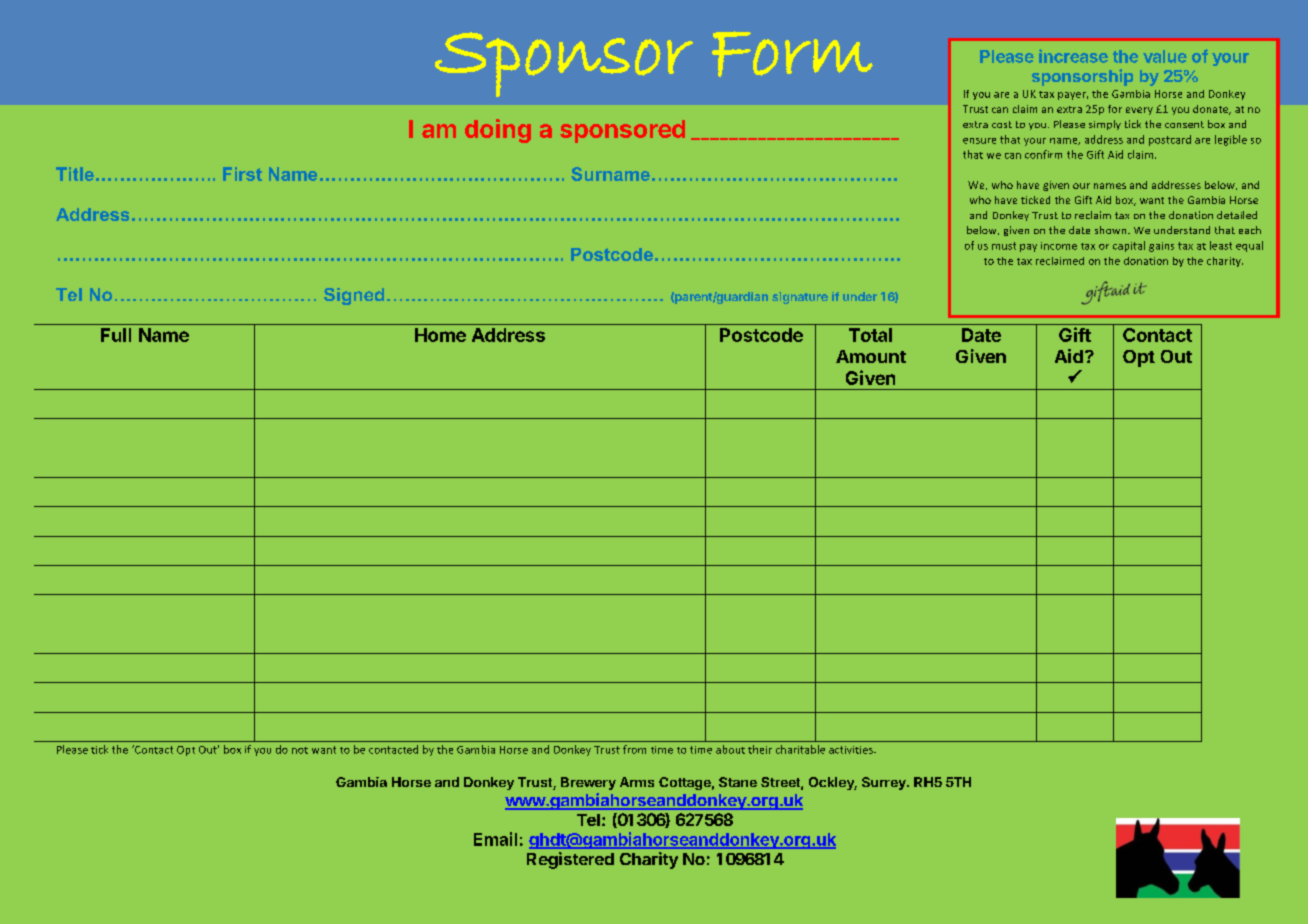 The width and height of the screenshot is (1308, 924). Describe the element at coordinates (1161, 247) in the screenshot. I see `gains` at that location.
